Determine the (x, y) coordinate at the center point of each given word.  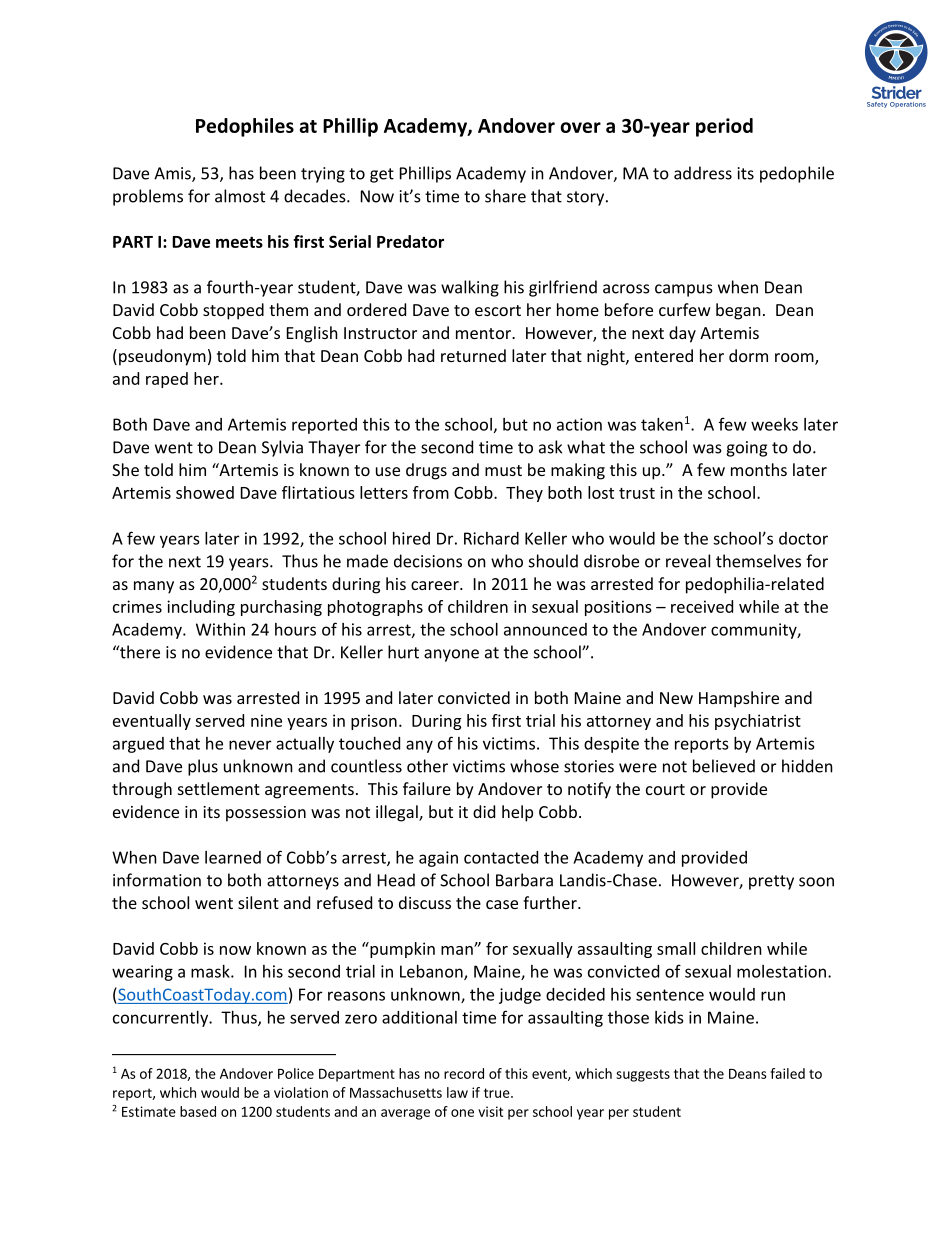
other (427, 766)
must (503, 470)
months (759, 469)
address (703, 173)
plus (203, 767)
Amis (173, 174)
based (198, 1111)
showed (205, 492)
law (457, 1092)
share (505, 196)
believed (724, 766)
